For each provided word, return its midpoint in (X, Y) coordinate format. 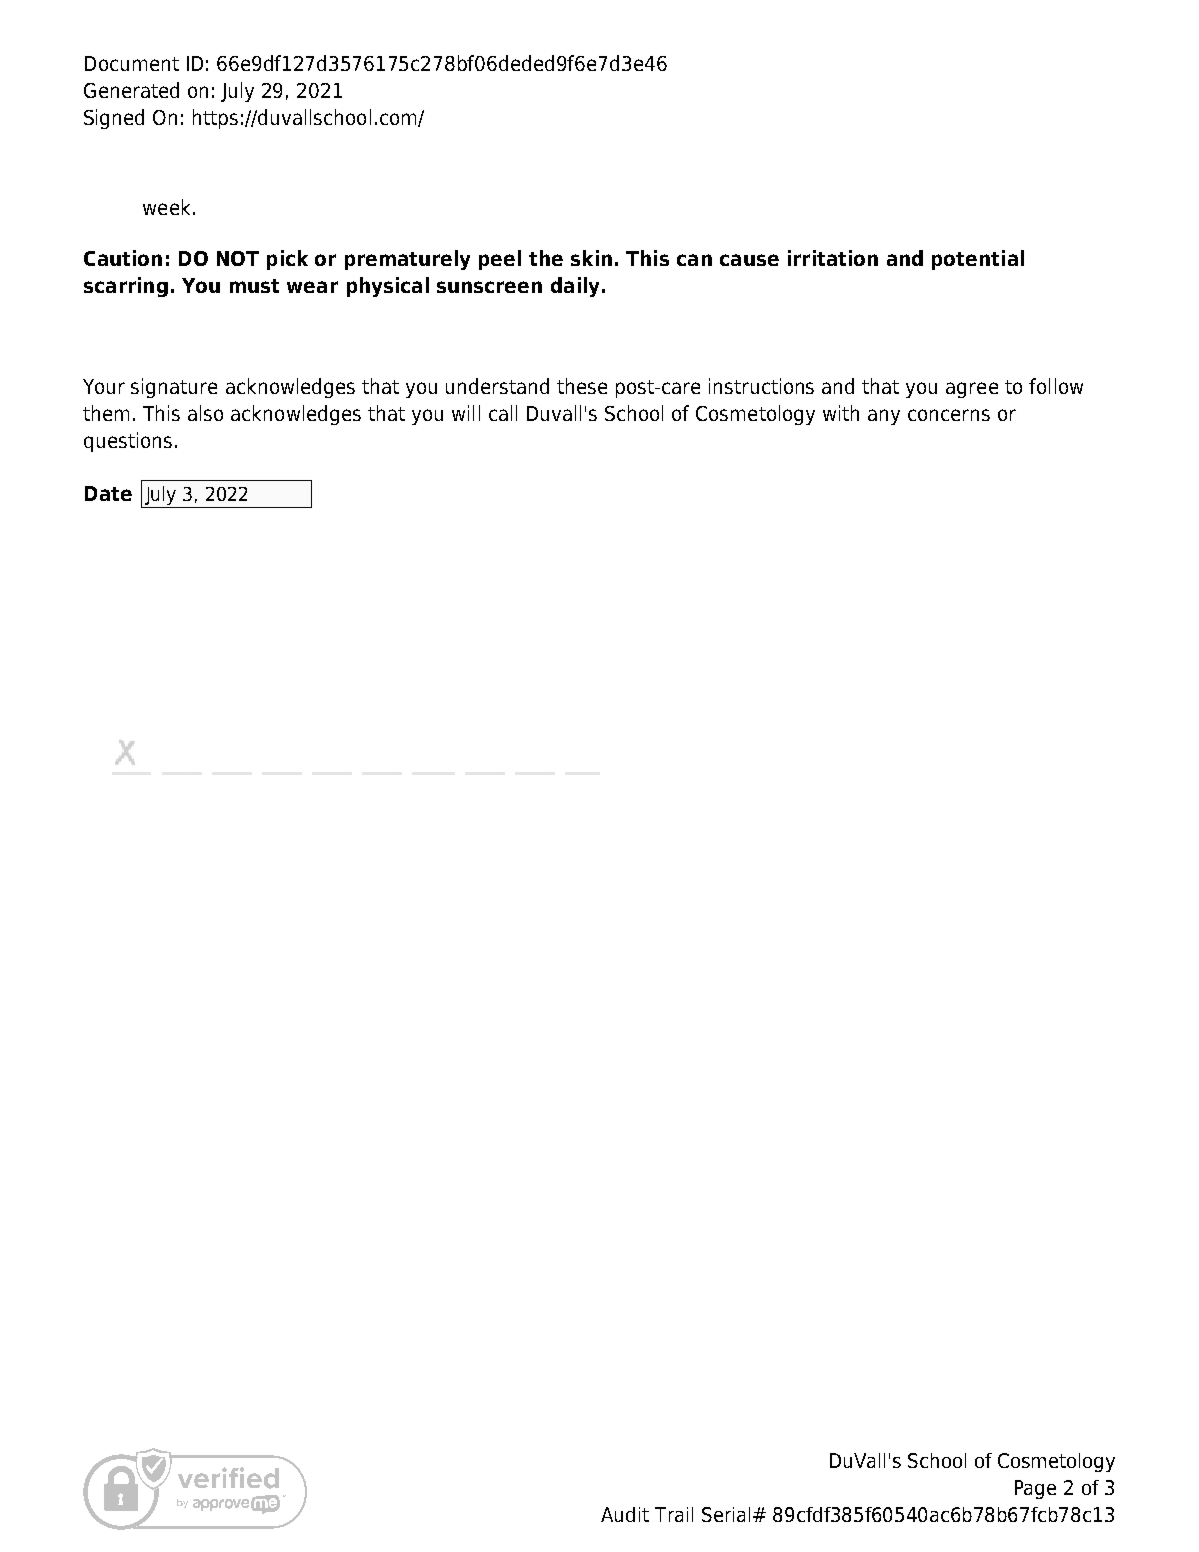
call (503, 413)
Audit (625, 1514)
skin (591, 258)
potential (978, 260)
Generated (131, 90)
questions (128, 442)
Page (1035, 1489)
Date (108, 493)
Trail (674, 1514)
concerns (949, 415)
